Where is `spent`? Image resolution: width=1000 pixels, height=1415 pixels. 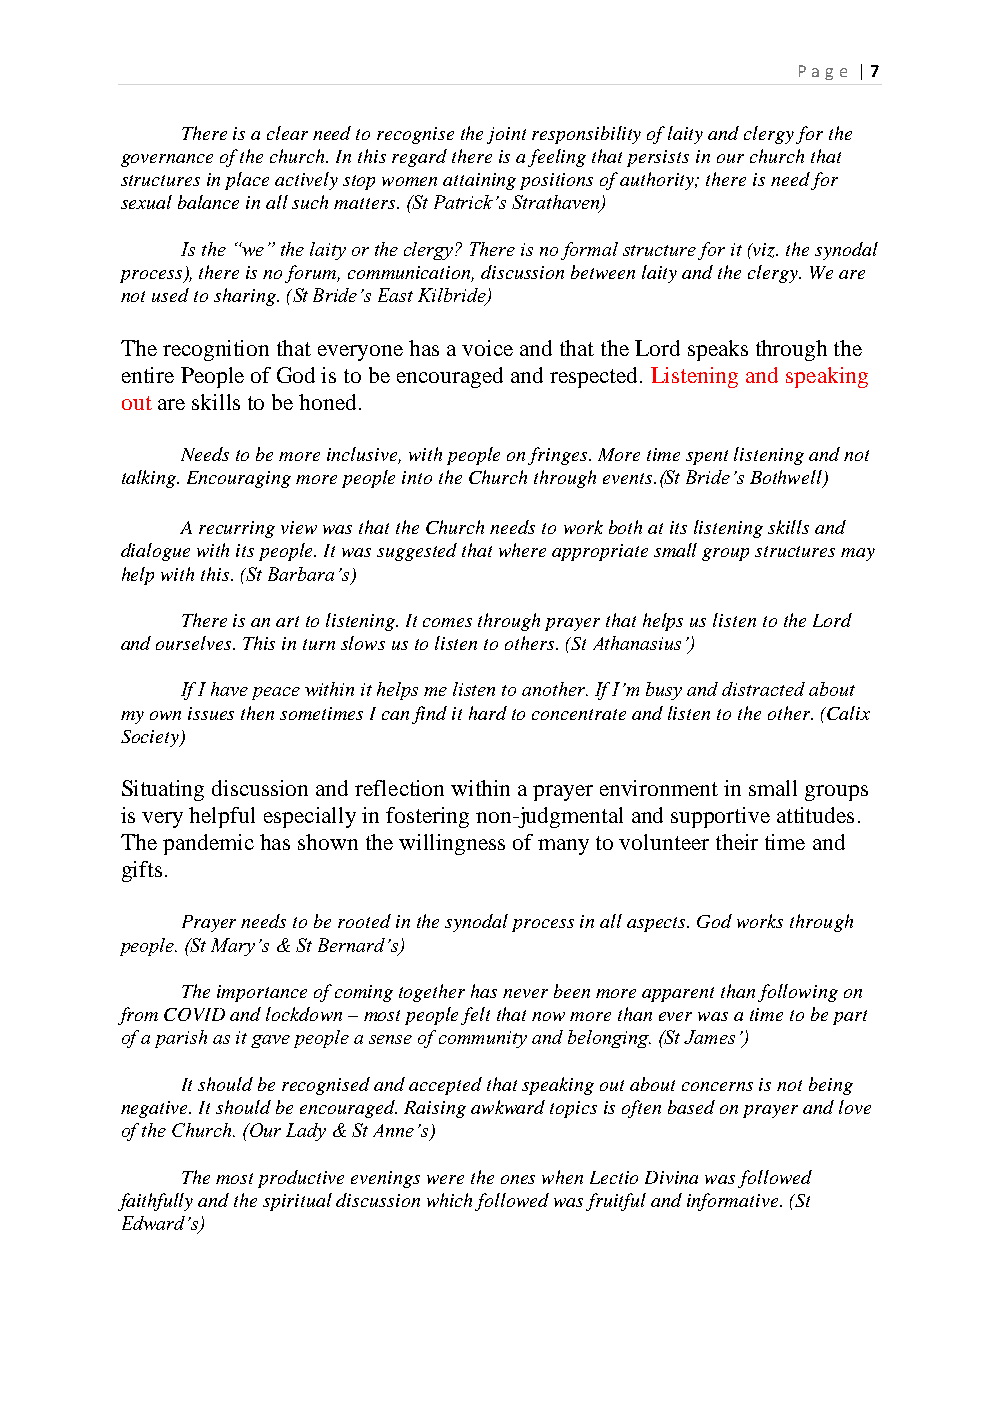 spent is located at coordinates (707, 457).
